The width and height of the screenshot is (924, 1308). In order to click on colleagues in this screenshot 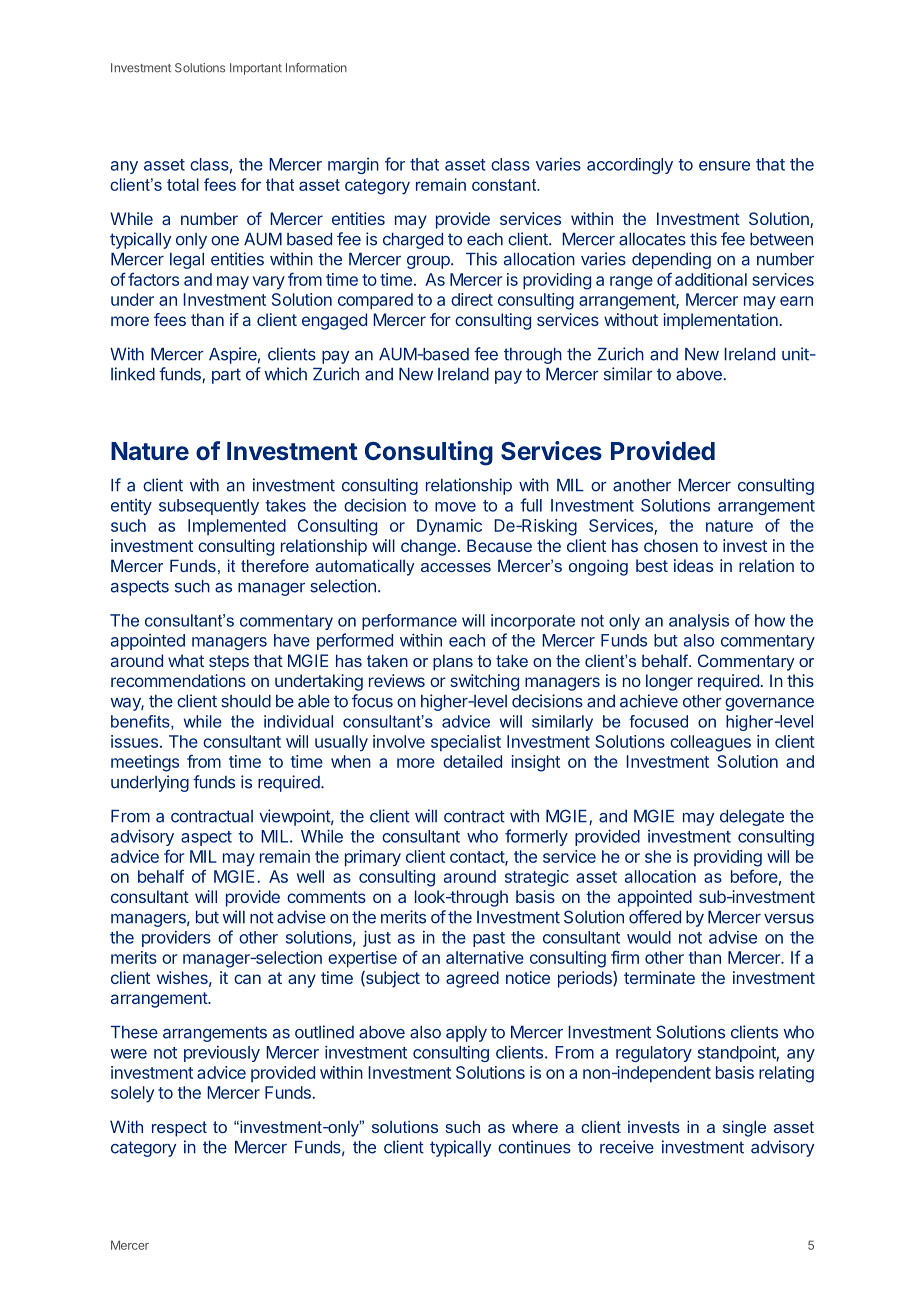, I will do `click(710, 743)`.
